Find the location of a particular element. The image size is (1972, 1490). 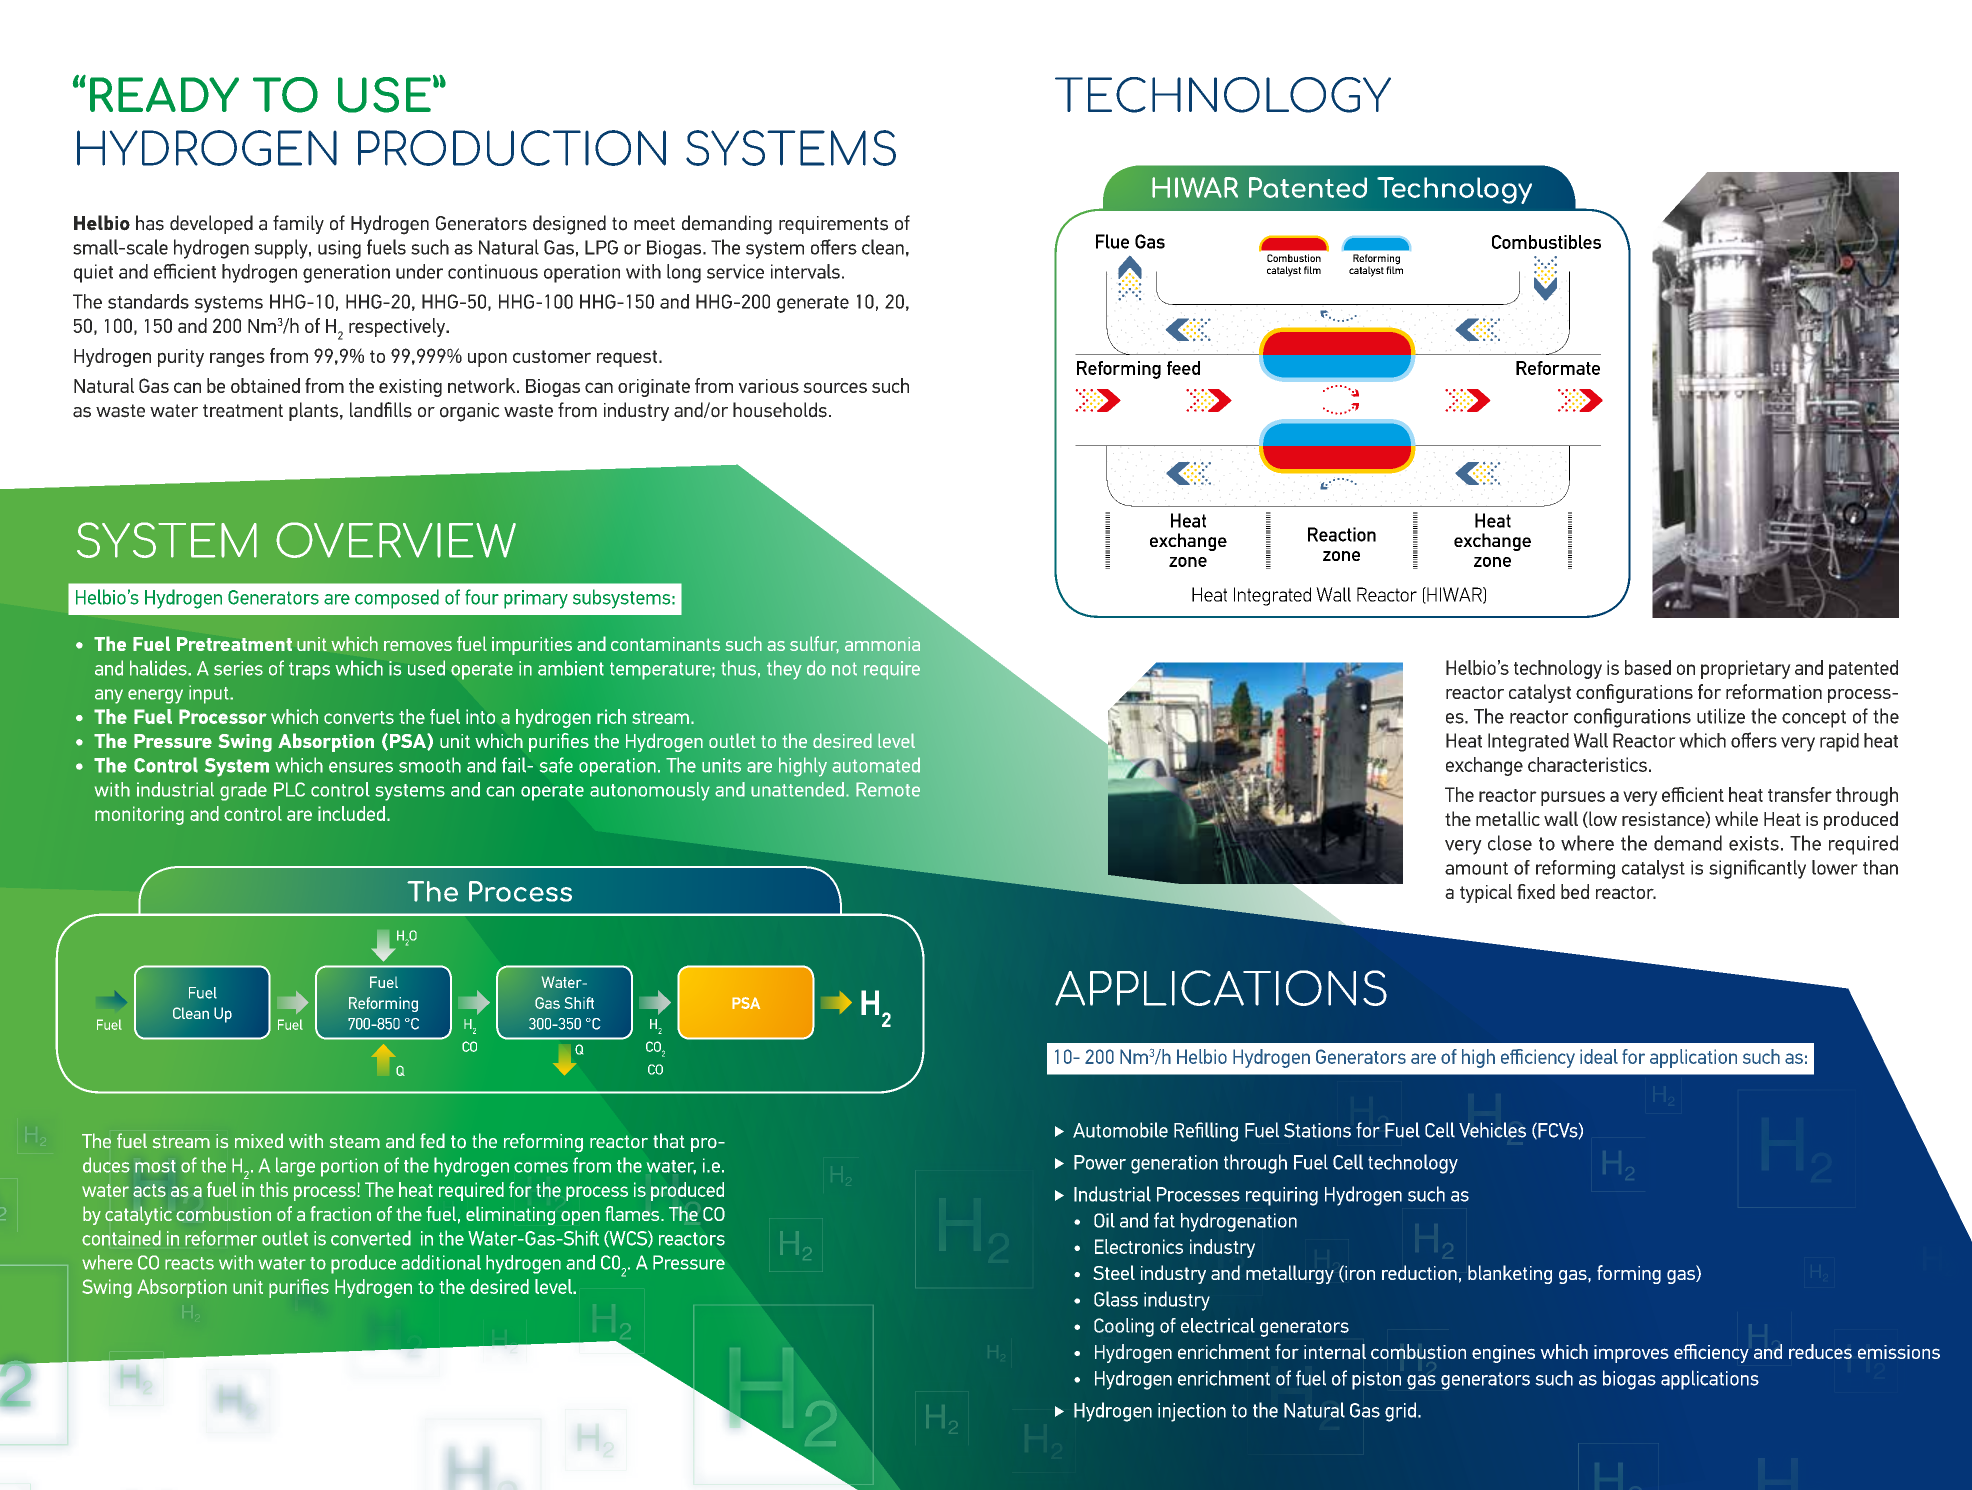

included is located at coordinates (351, 813).
